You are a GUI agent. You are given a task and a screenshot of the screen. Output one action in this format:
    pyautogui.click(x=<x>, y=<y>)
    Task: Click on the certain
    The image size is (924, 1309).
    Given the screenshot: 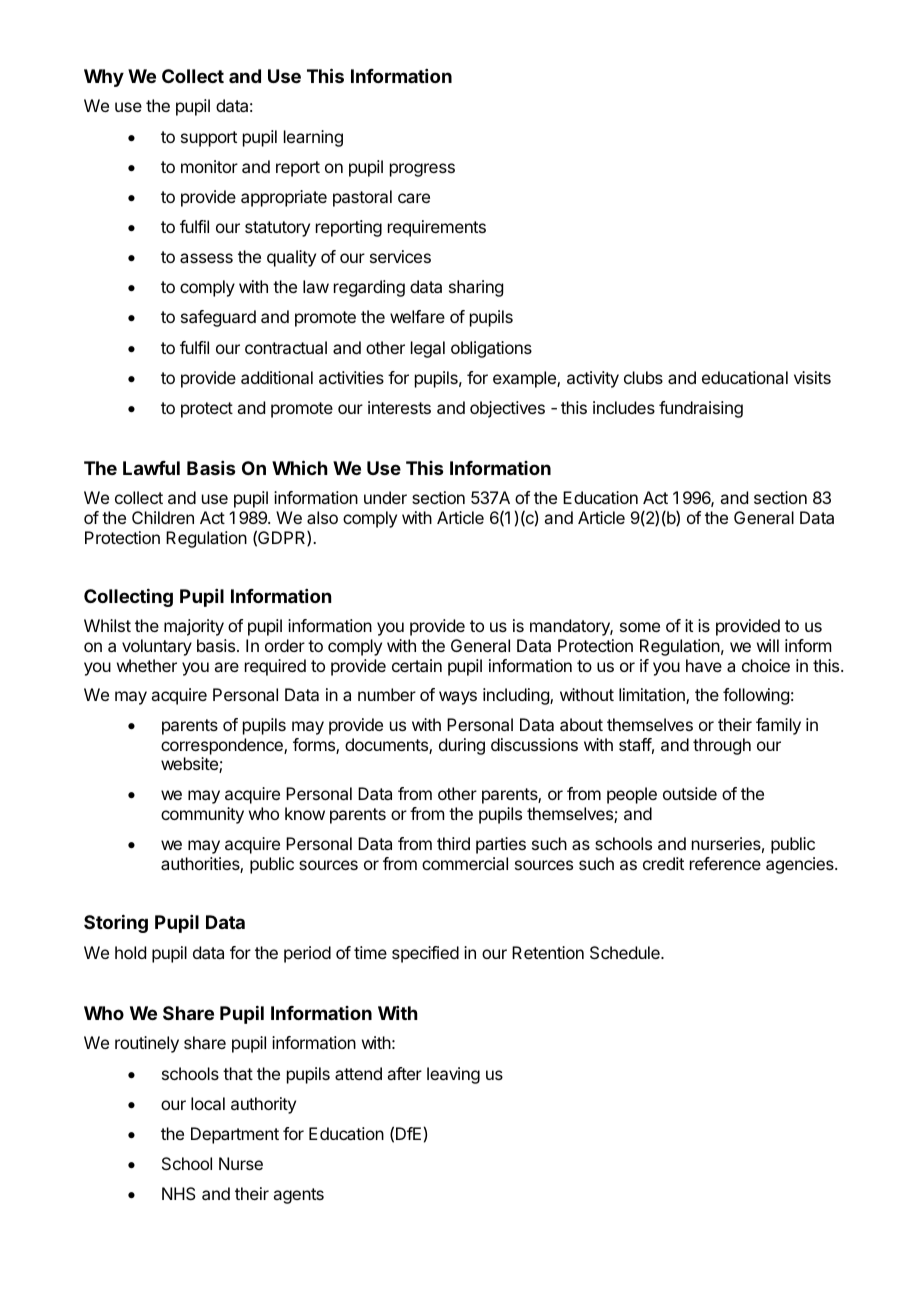 What is the action you would take?
    pyautogui.click(x=417, y=665)
